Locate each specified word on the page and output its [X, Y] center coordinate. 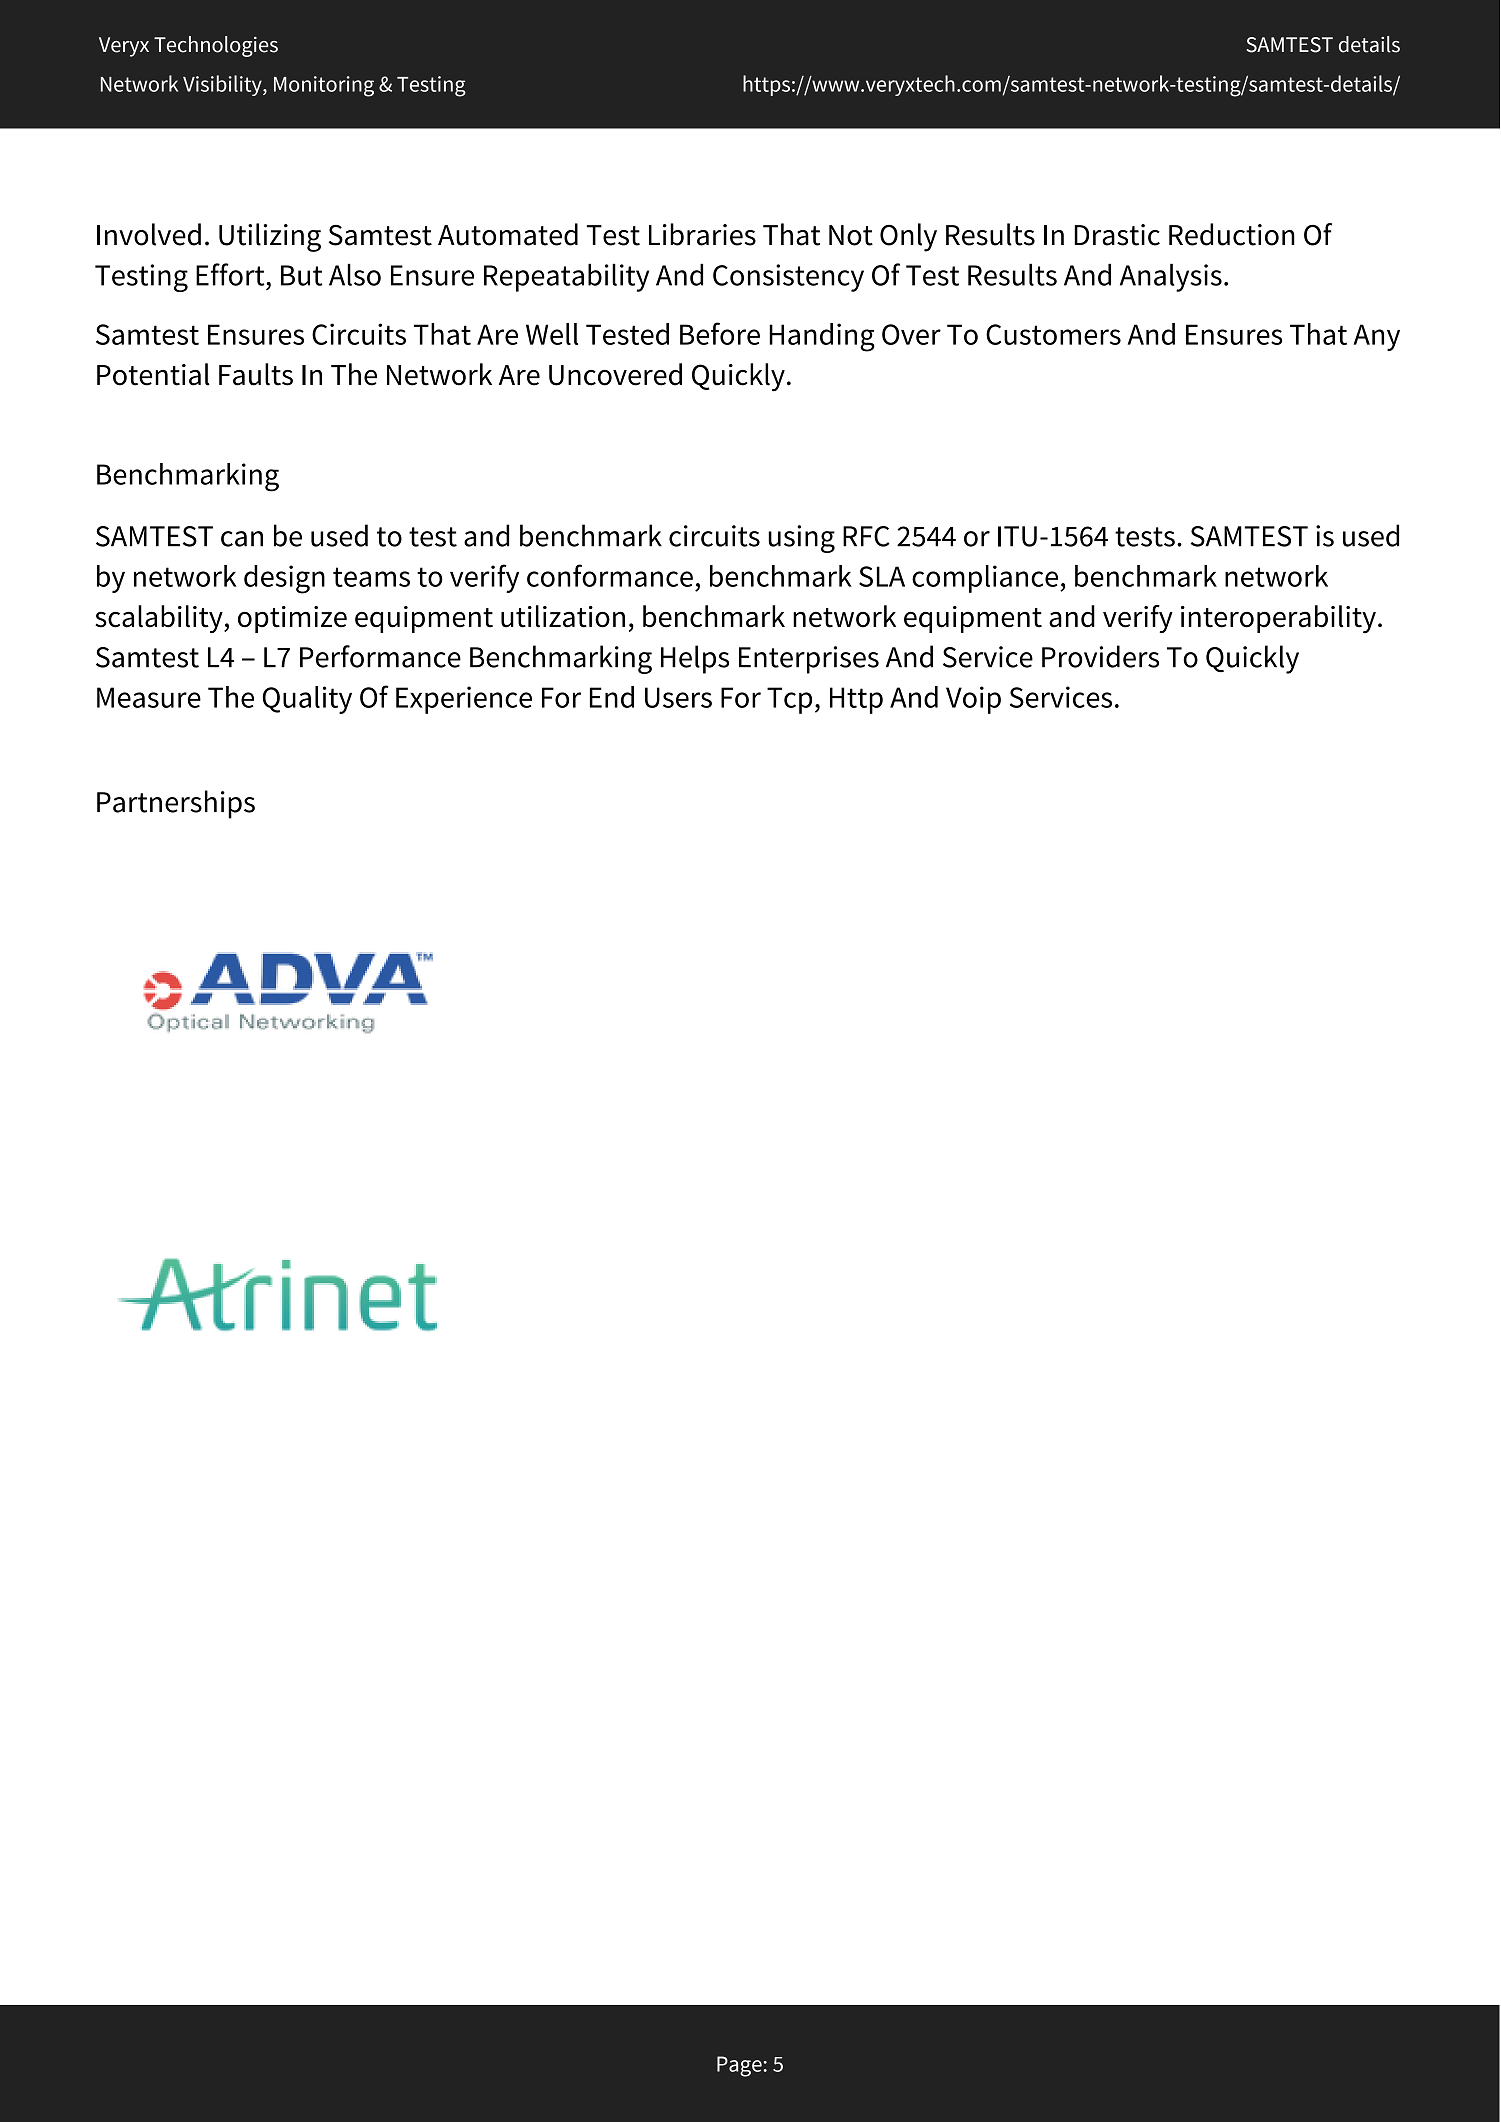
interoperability [1278, 619]
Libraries [702, 234]
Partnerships [176, 804]
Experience [464, 700]
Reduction [1232, 234]
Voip [973, 700]
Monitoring [324, 86]
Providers [1100, 656]
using [801, 539]
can [242, 539]
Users [678, 697]
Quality [307, 700]
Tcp [789, 700]
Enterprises [809, 660]
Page [739, 2066]
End [612, 697]
